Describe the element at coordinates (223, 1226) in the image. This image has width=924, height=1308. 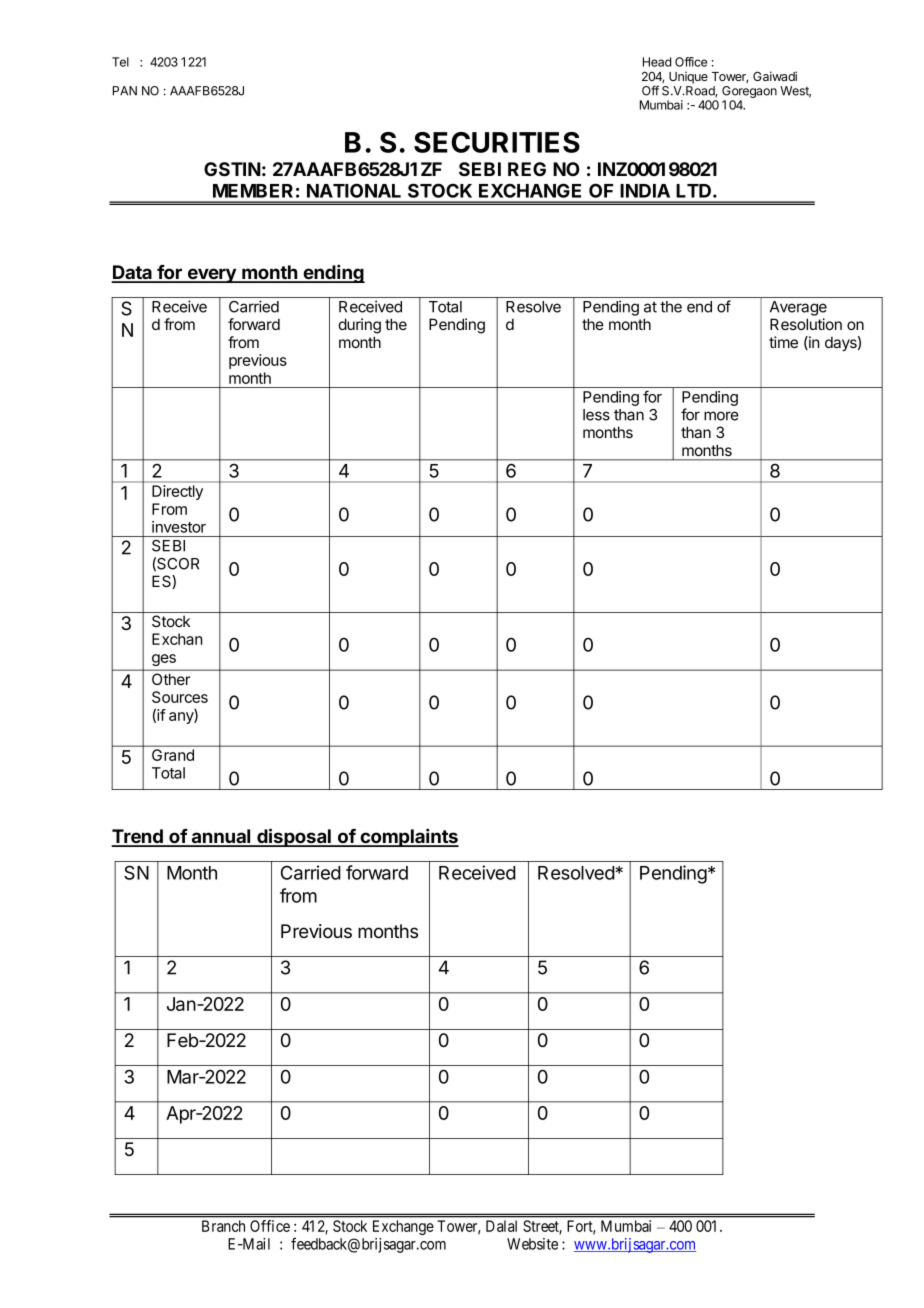
I see `Branch` at that location.
